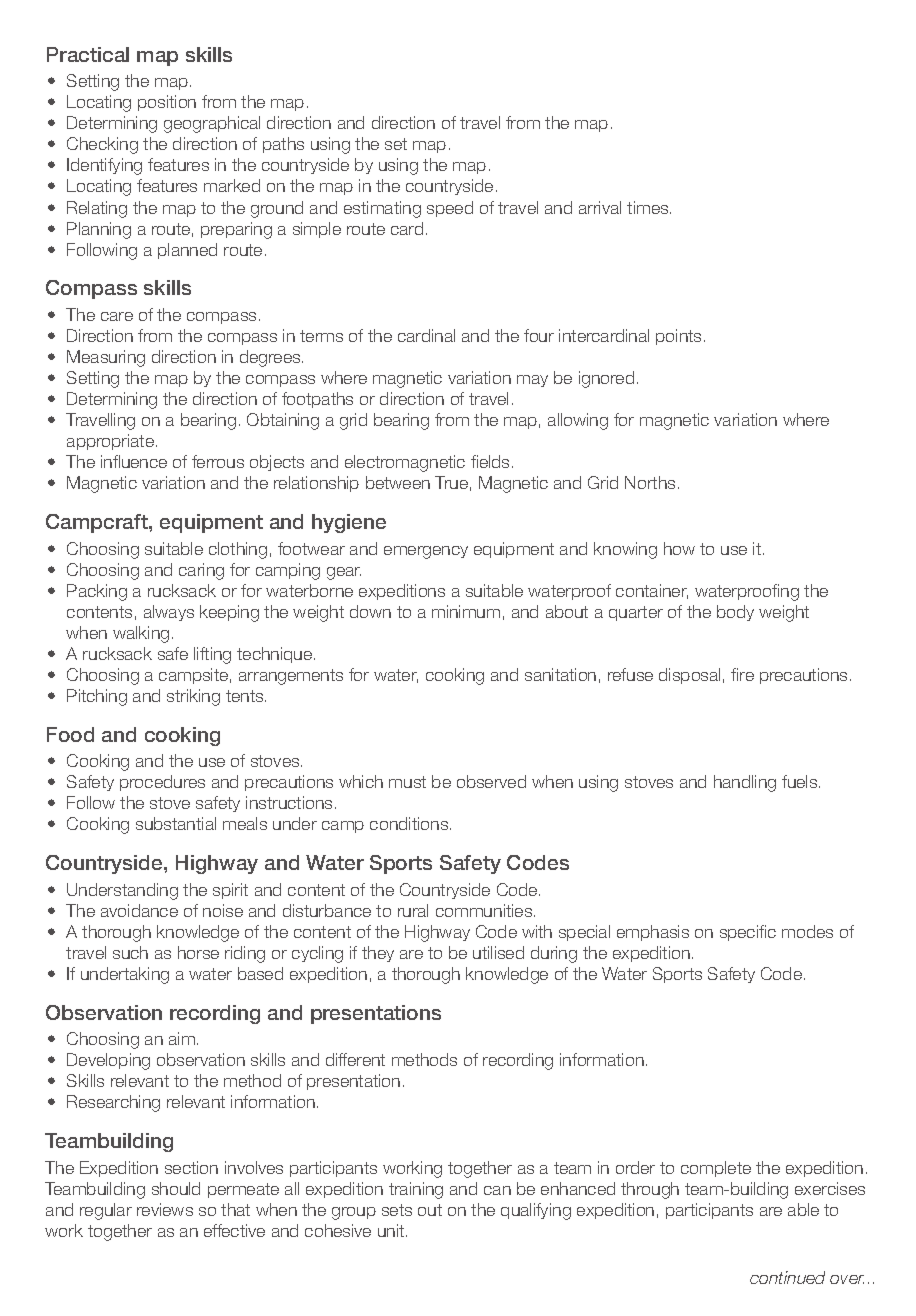  Describe the element at coordinates (450, 209) in the screenshot. I see `speed` at that location.
